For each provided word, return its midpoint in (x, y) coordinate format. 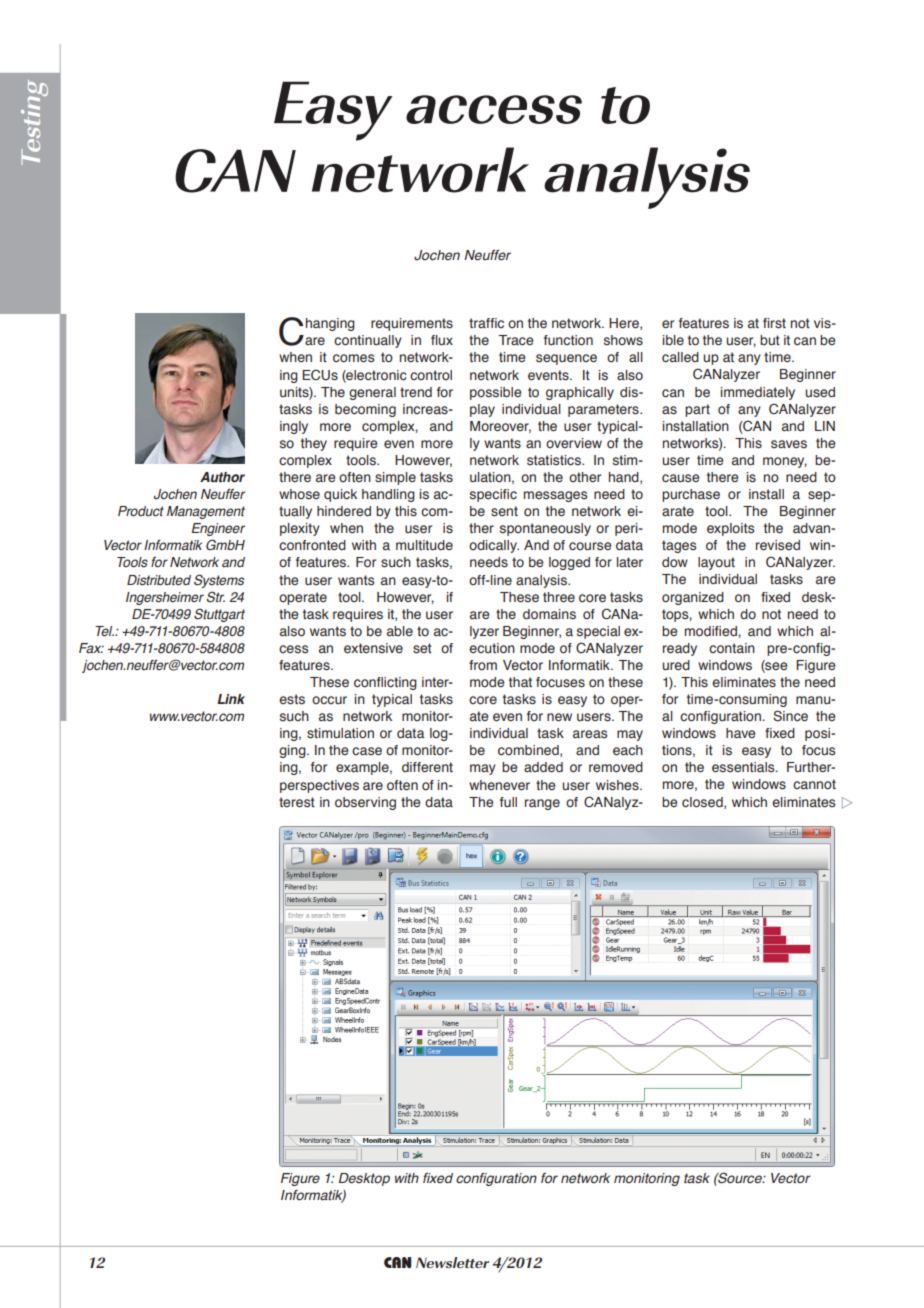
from (483, 665)
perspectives (319, 786)
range (542, 804)
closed (703, 803)
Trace (515, 340)
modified (712, 631)
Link (231, 699)
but (770, 340)
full (508, 802)
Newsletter (452, 1262)
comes (353, 358)
